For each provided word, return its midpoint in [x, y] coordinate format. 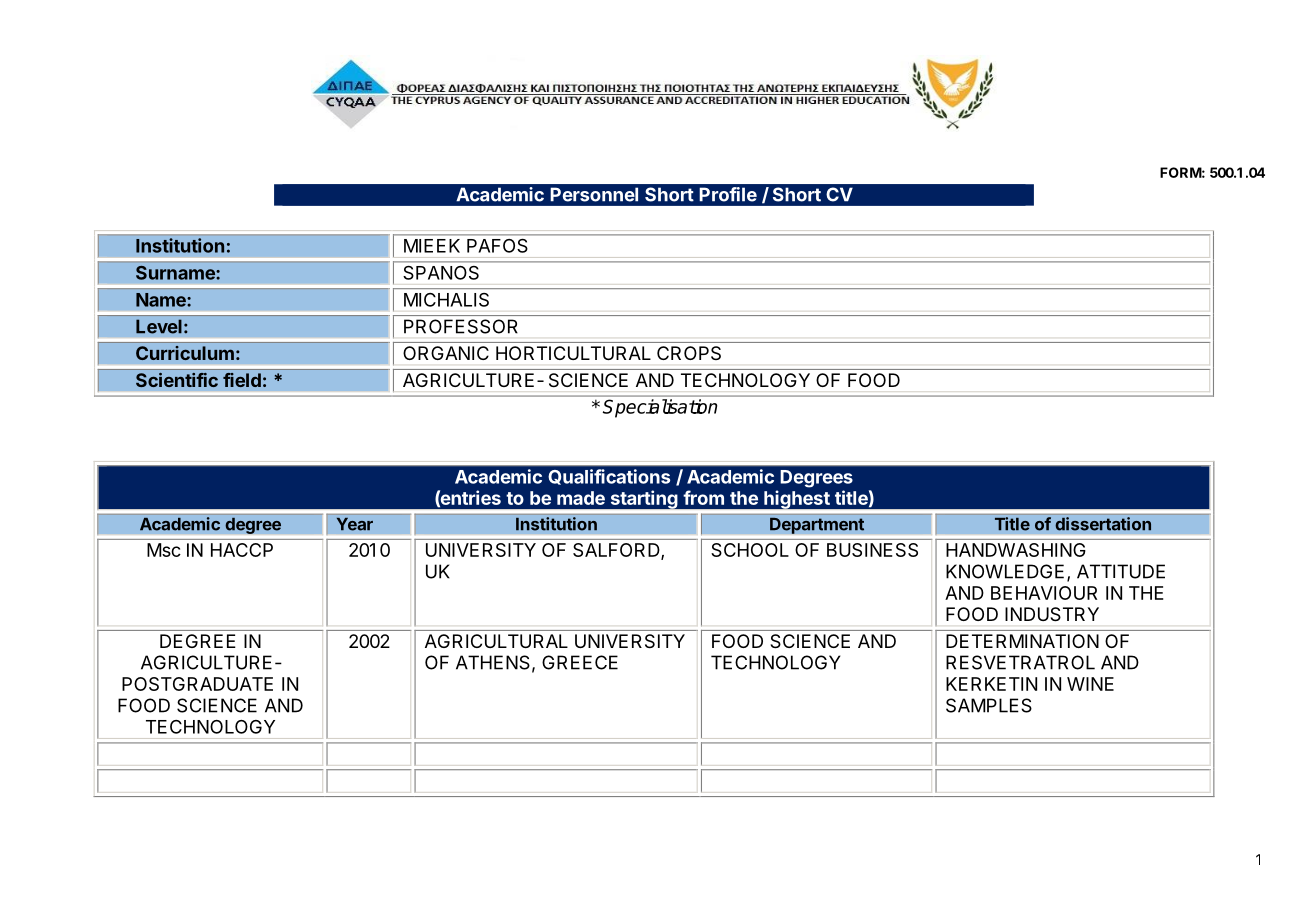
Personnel [594, 194]
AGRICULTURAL [496, 641]
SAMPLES [989, 705]
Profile [728, 194]
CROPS [689, 353]
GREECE [580, 662]
